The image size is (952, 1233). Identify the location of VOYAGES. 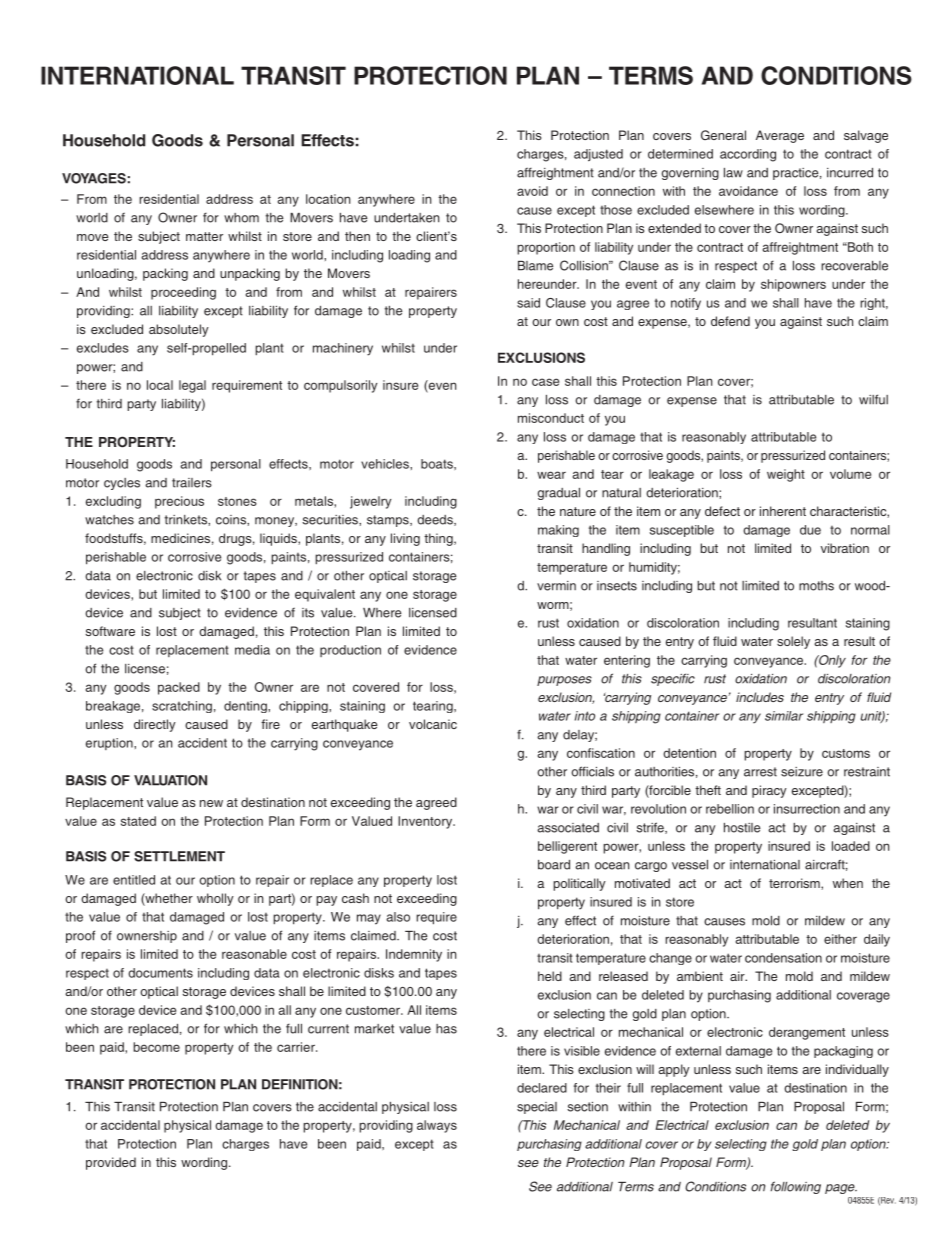
(94, 178).
